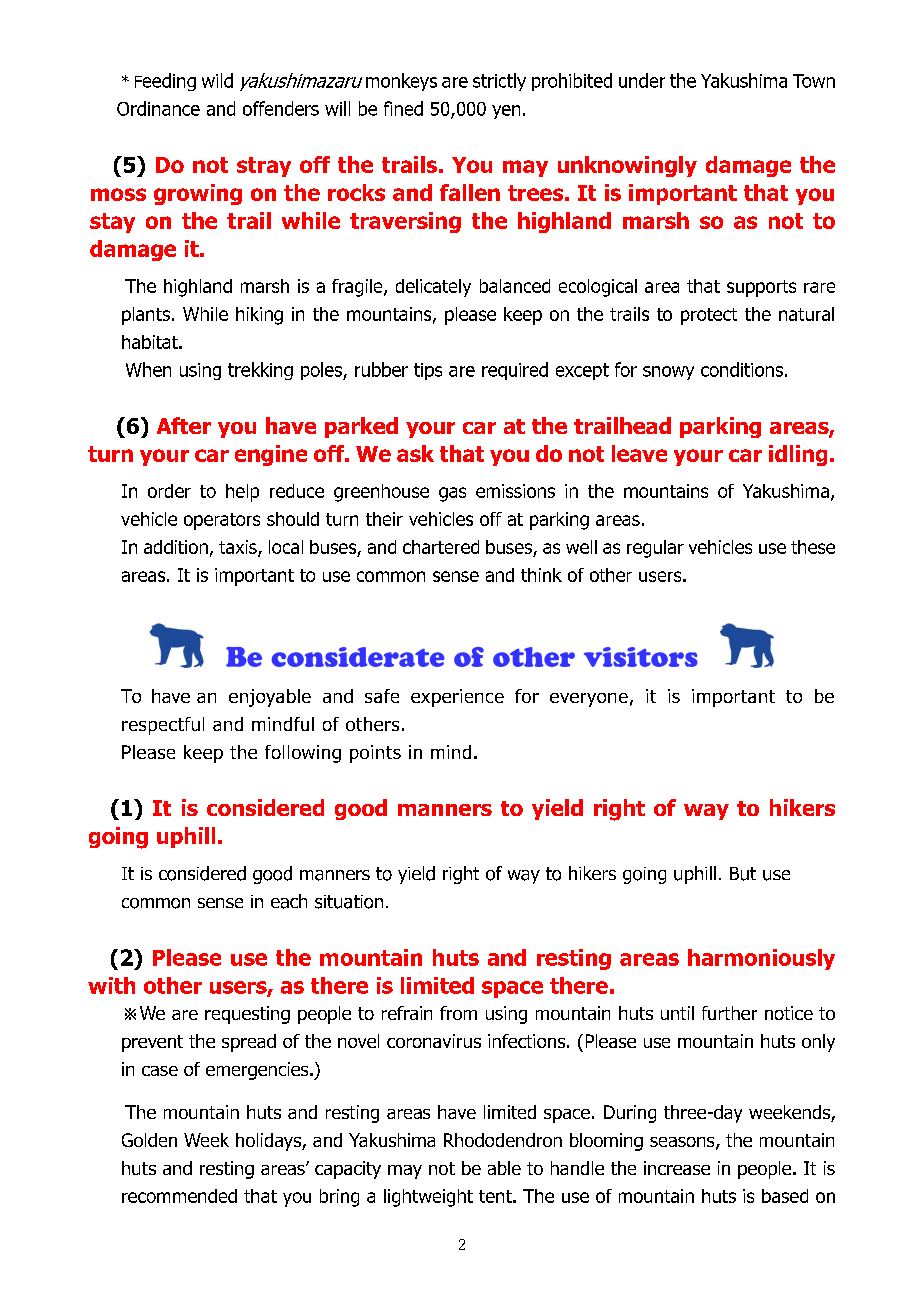 The width and height of the screenshot is (924, 1308). What do you see at coordinates (506, 112) in the screenshot?
I see `yen` at bounding box center [506, 112].
